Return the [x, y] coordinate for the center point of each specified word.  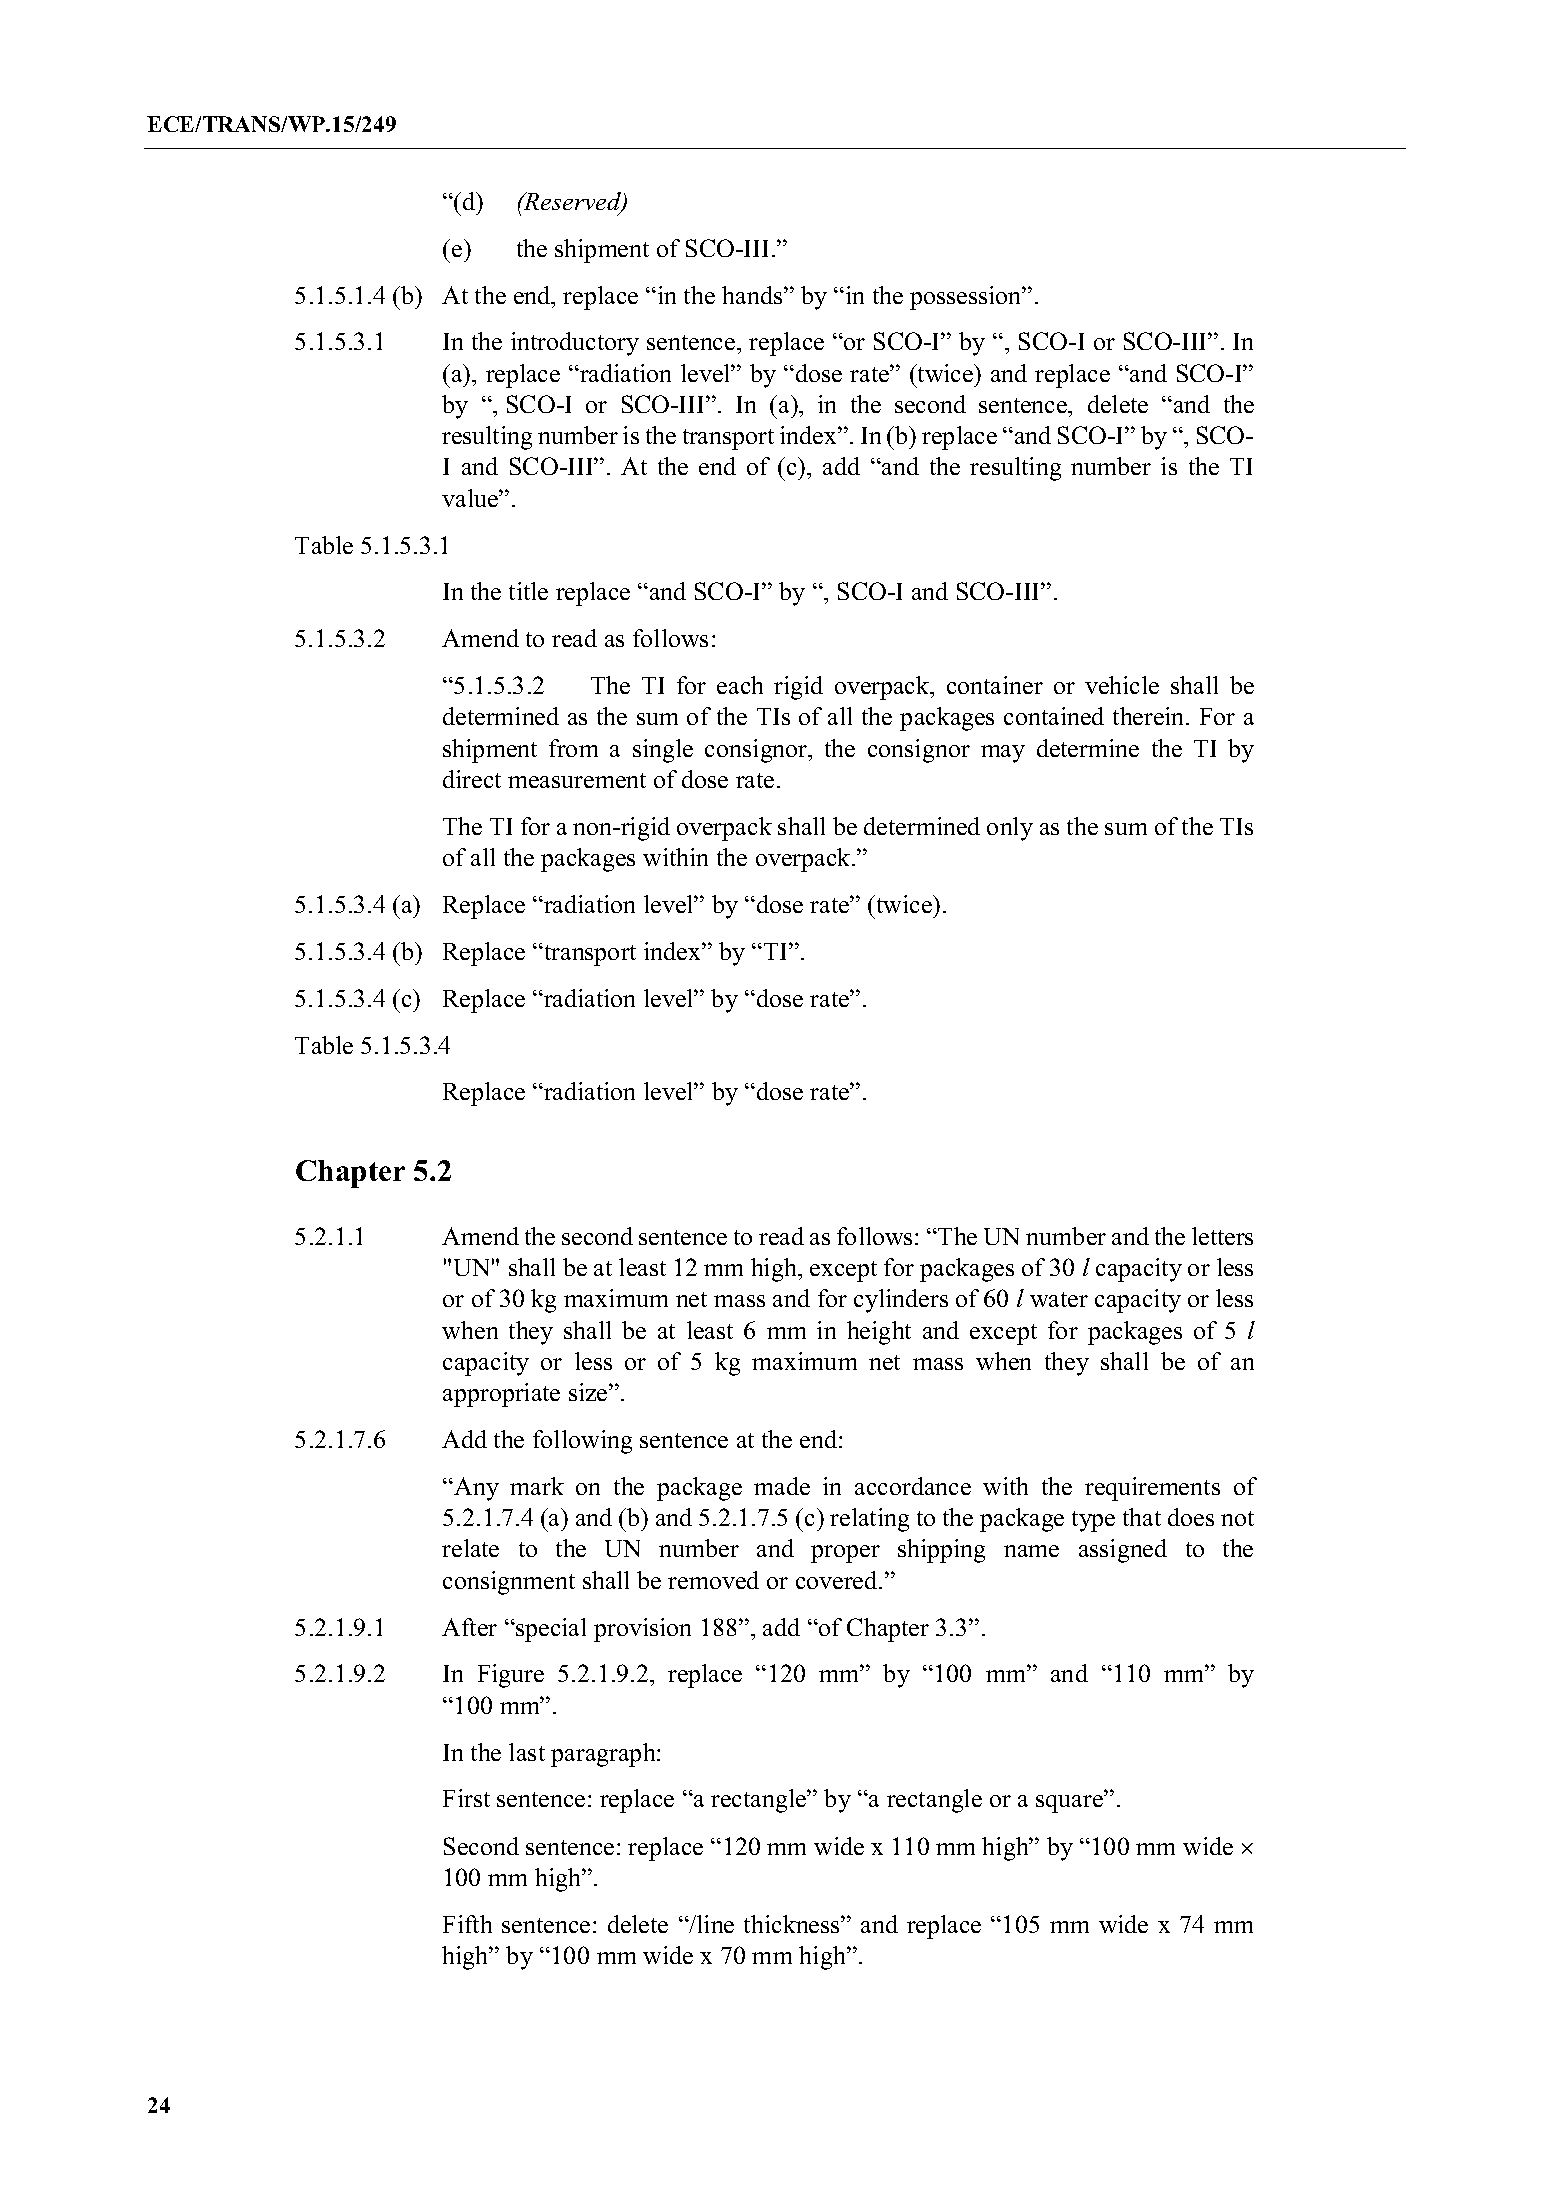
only [1010, 829]
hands [753, 295]
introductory [575, 344]
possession [967, 298]
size [589, 1392]
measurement [577, 780]
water [1059, 1299]
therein [1150, 716]
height [879, 1333]
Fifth [467, 1924]
